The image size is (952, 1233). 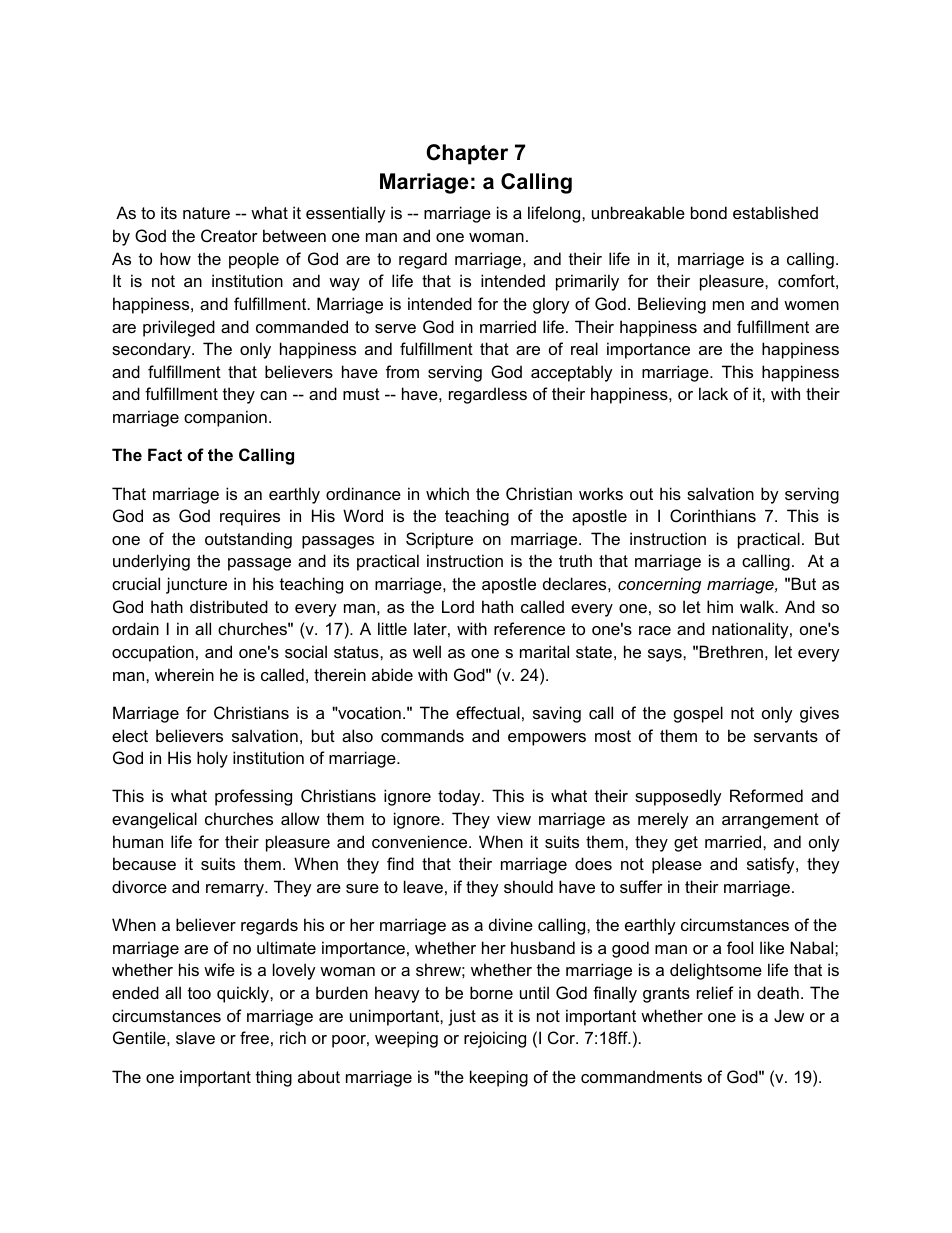 What do you see at coordinates (154, 820) in the screenshot?
I see `evangelical` at bounding box center [154, 820].
